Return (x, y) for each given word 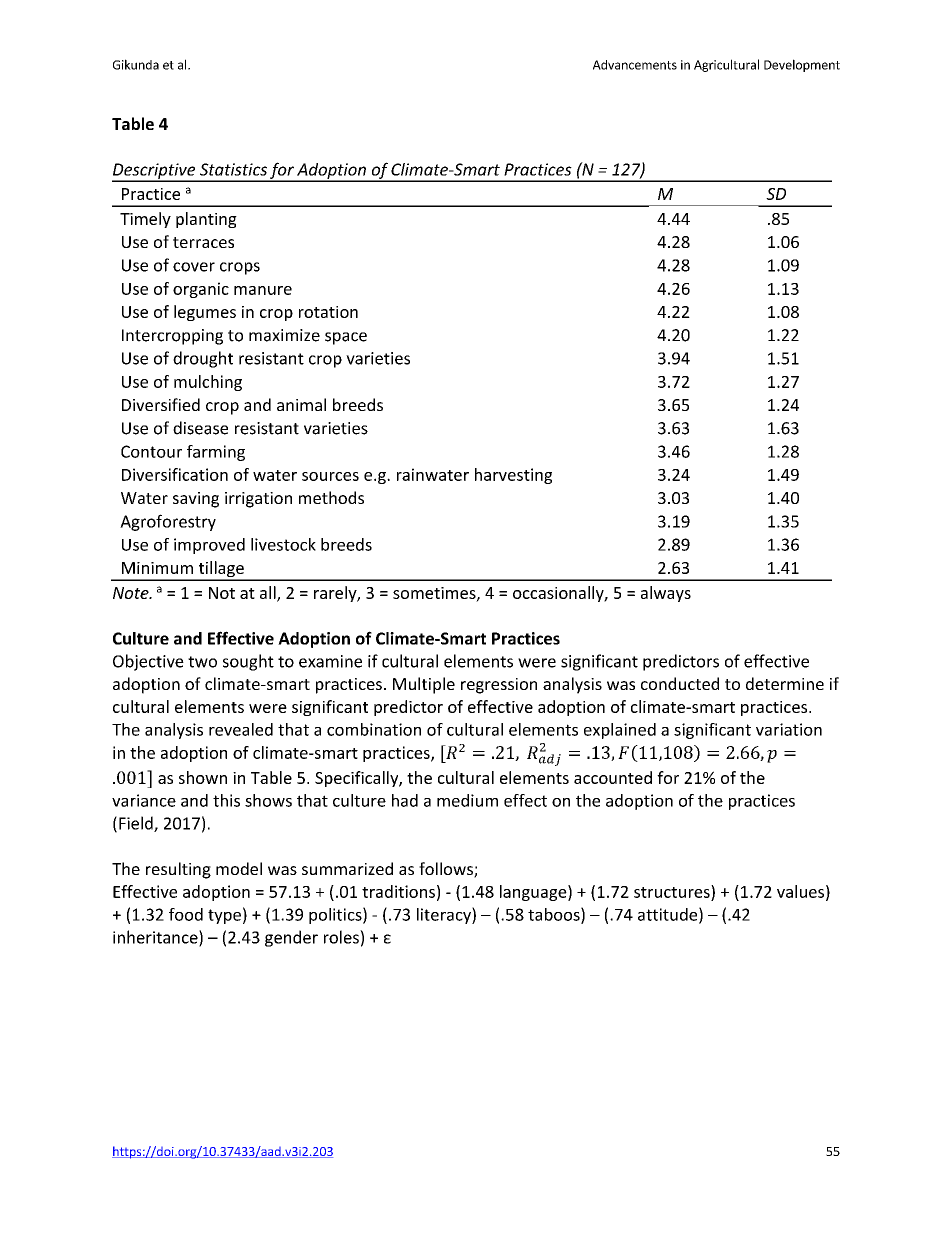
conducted (680, 683)
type (224, 916)
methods (331, 497)
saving (196, 500)
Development (802, 65)
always (666, 594)
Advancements (635, 65)
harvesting (513, 476)
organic (201, 290)
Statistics (233, 169)
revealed (241, 729)
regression (499, 686)
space (346, 338)
